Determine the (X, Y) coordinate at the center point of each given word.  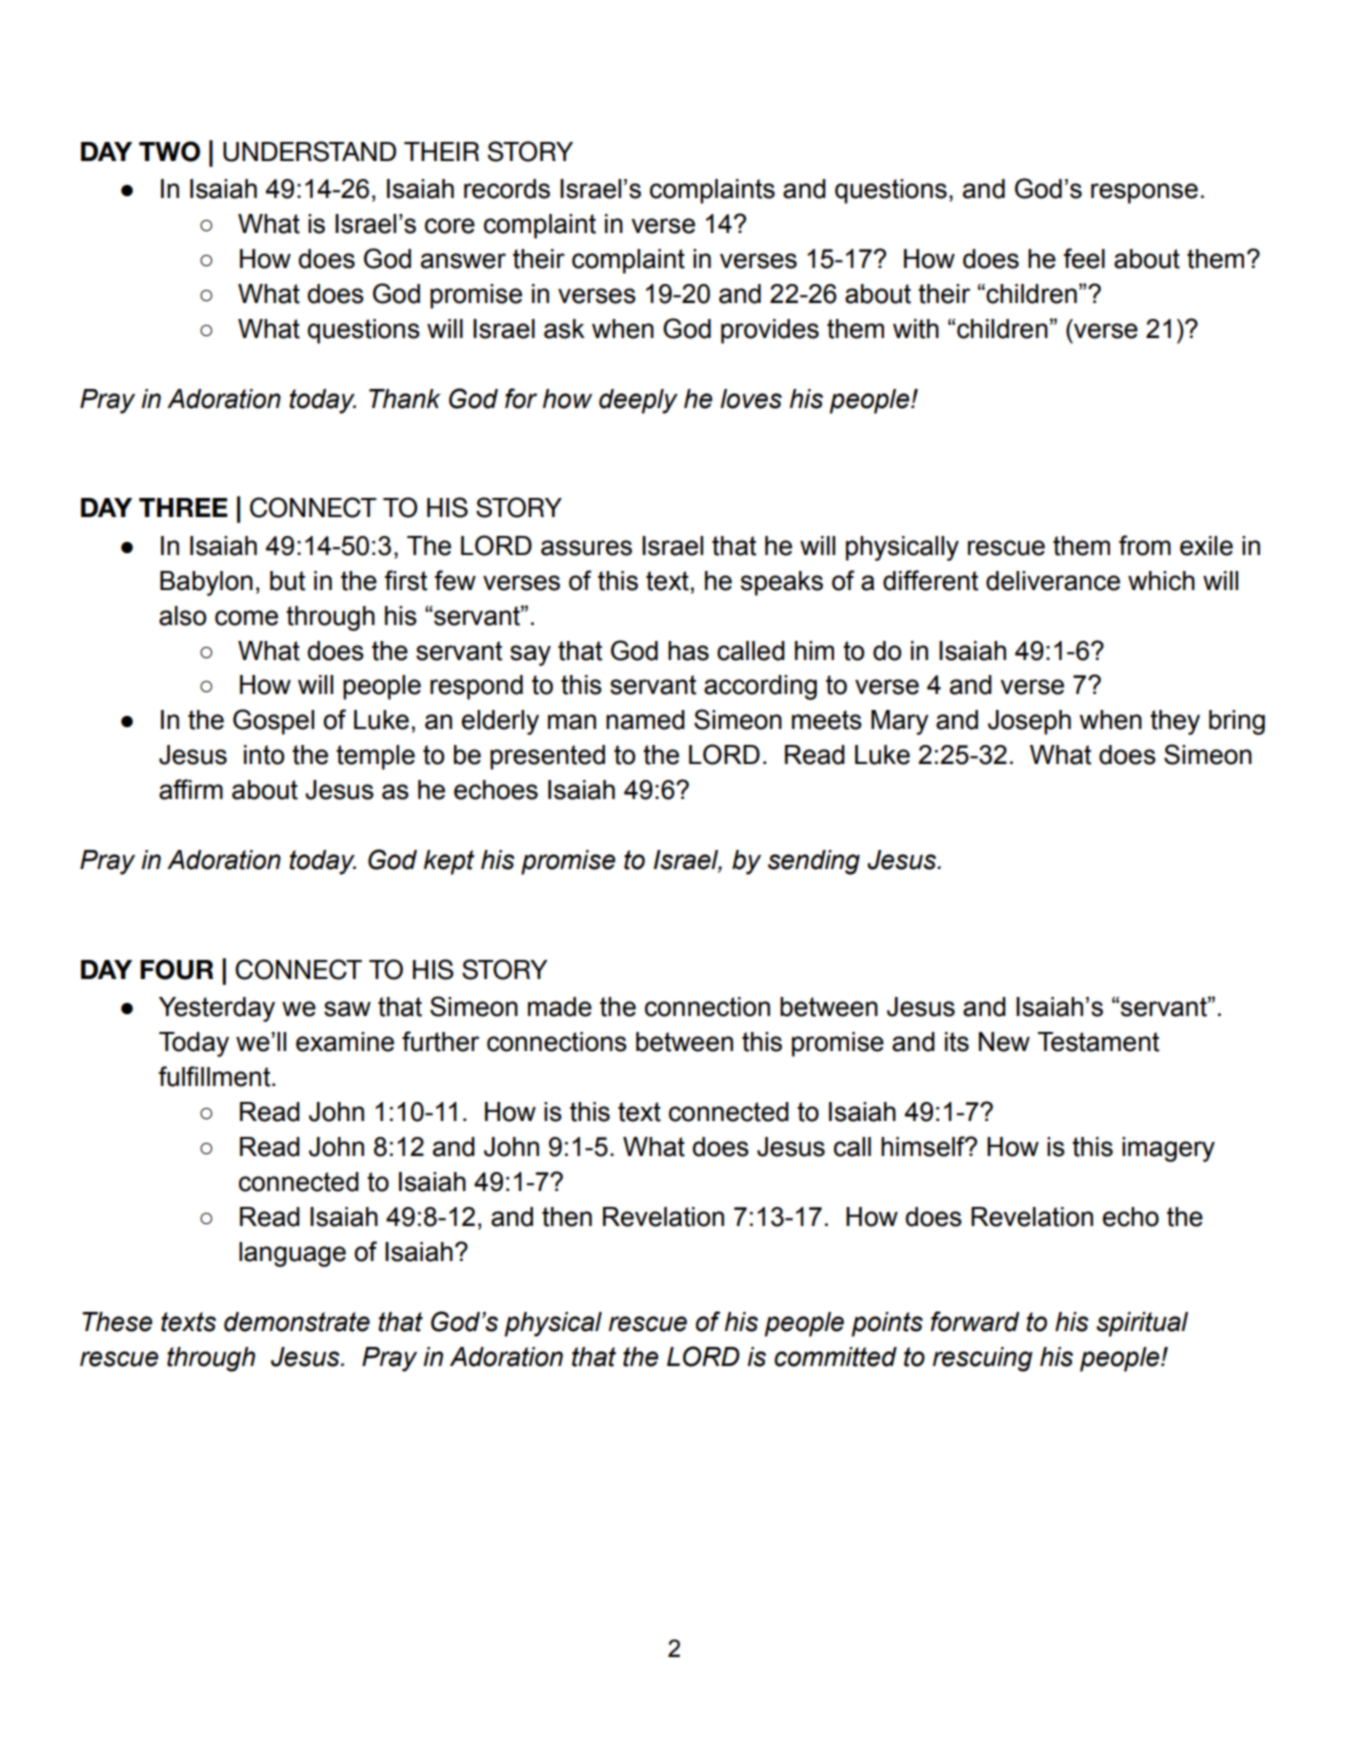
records (507, 189)
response (1144, 193)
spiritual (1142, 1324)
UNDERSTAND (309, 151)
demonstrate (297, 1322)
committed (835, 1357)
